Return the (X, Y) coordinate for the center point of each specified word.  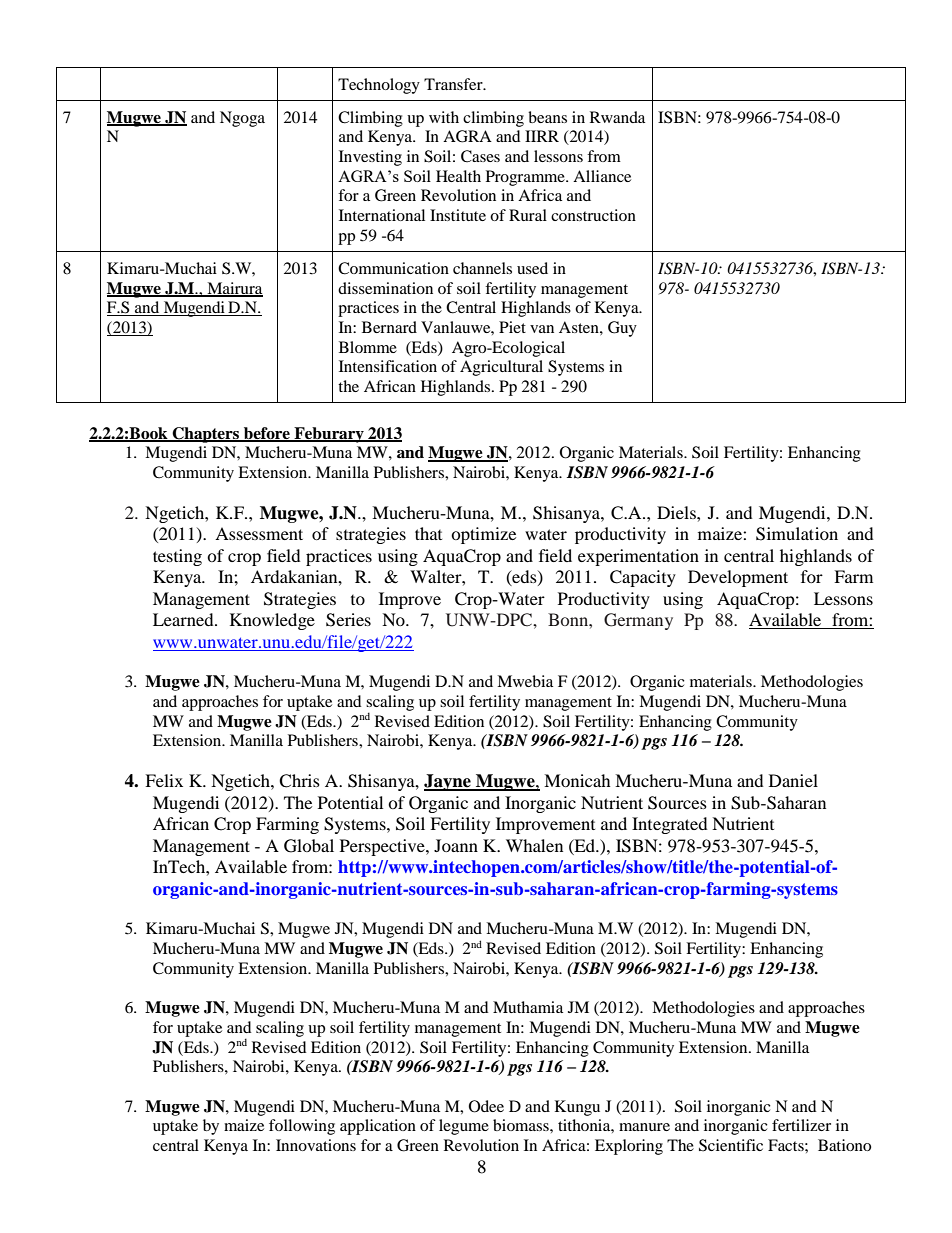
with (444, 117)
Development (738, 578)
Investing (370, 158)
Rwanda (617, 117)
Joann (456, 845)
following (302, 1127)
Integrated (670, 825)
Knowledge (272, 621)
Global (309, 846)
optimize (483, 535)
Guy (622, 329)
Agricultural (501, 368)
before (267, 434)
